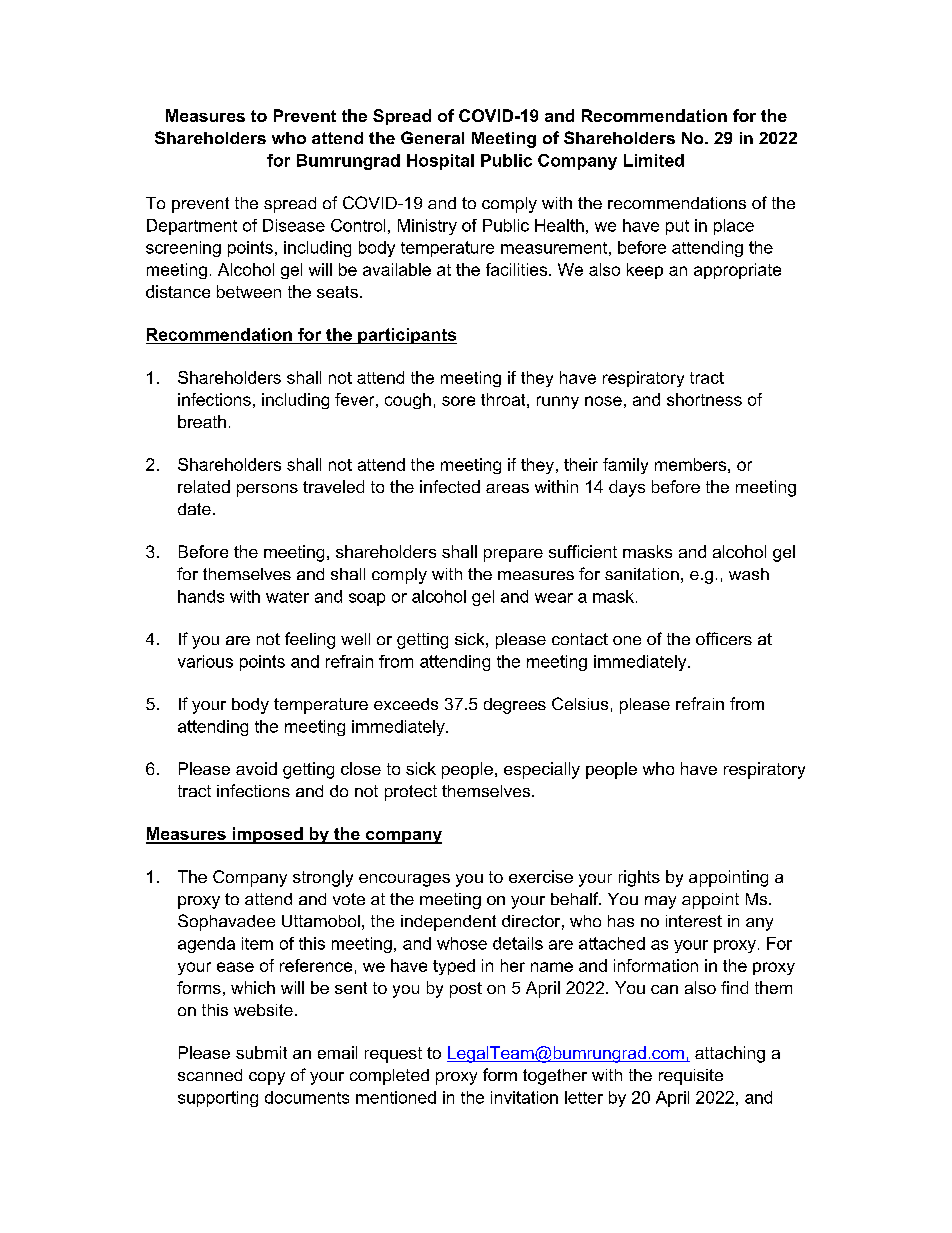 The image size is (952, 1233). Describe the element at coordinates (267, 490) in the screenshot. I see `persons` at that location.
